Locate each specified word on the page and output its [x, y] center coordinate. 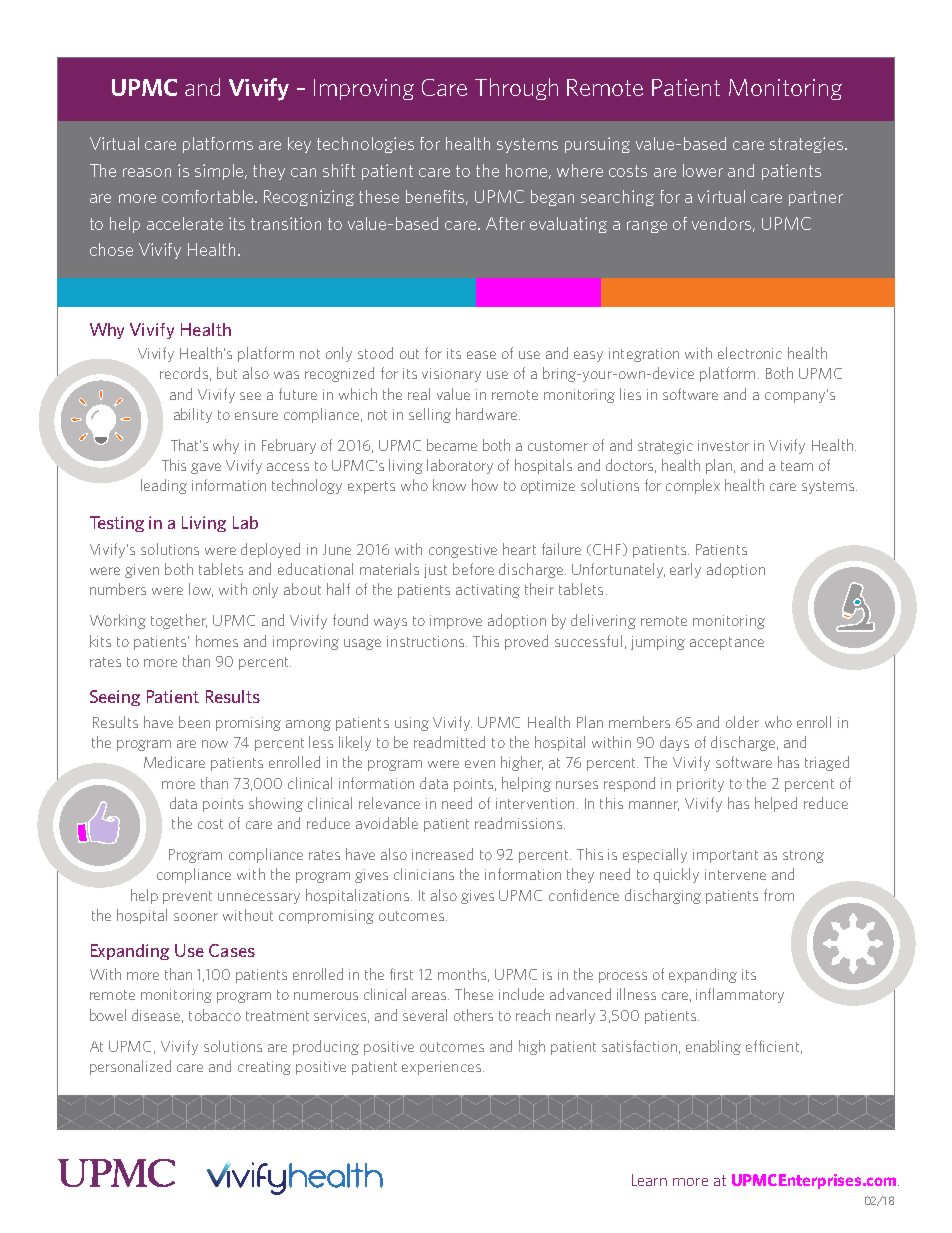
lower [703, 170]
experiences [443, 1068]
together [179, 621]
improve [456, 622]
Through [516, 89]
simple [220, 172]
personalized [130, 1067]
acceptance [727, 643]
